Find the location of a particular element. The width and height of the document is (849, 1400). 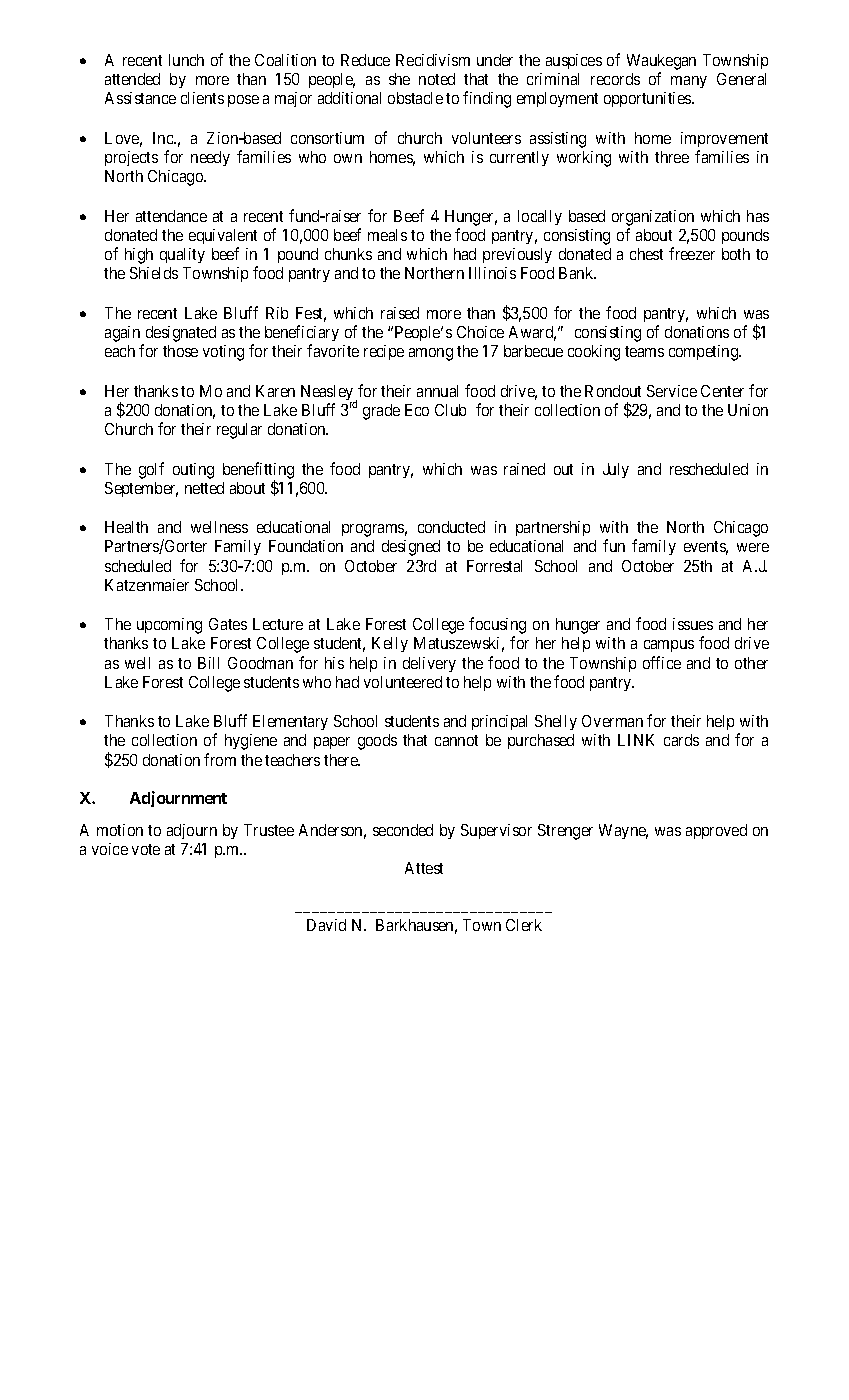

office is located at coordinates (662, 662).
